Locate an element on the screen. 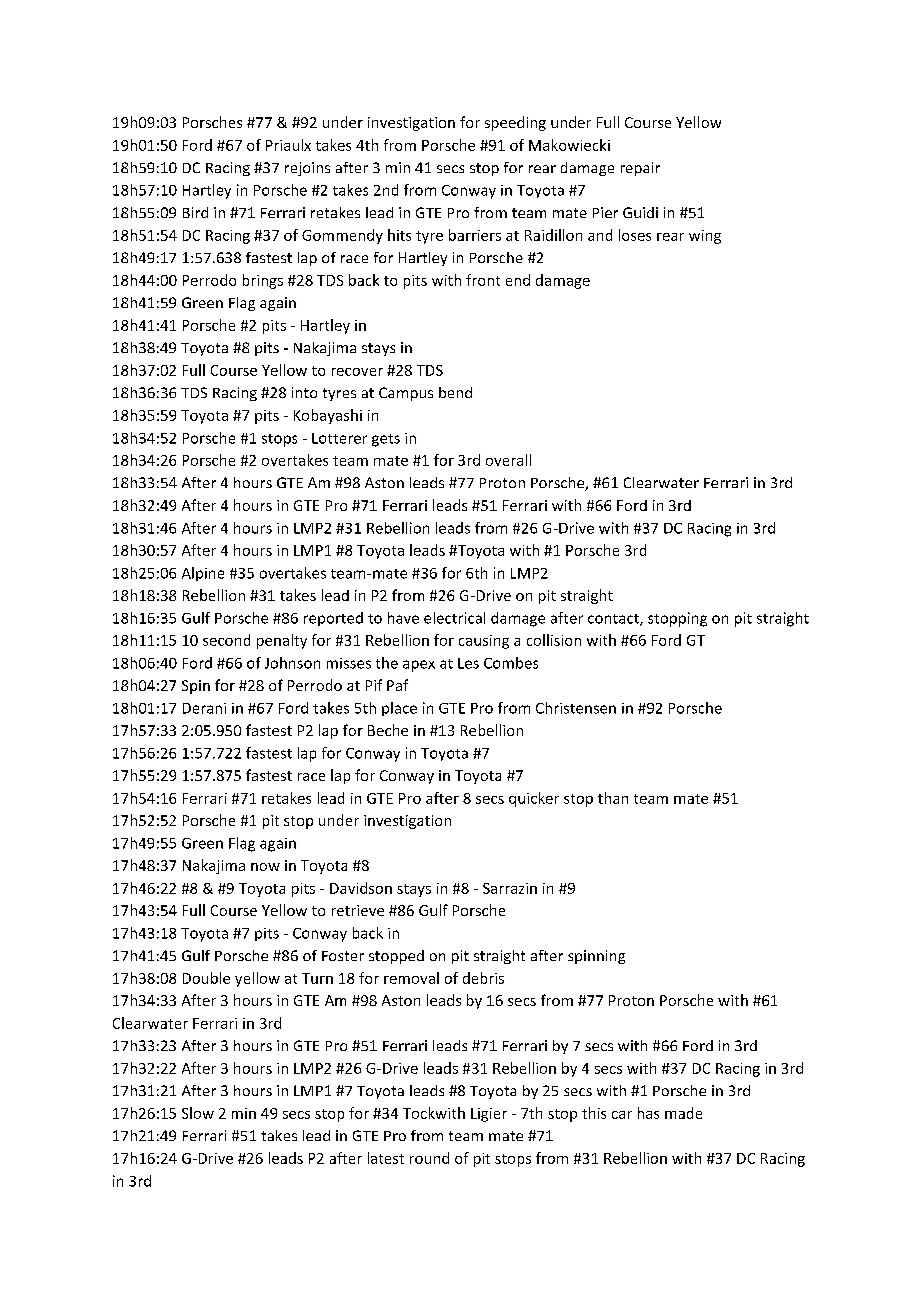 The image size is (924, 1308). repair is located at coordinates (640, 169).
